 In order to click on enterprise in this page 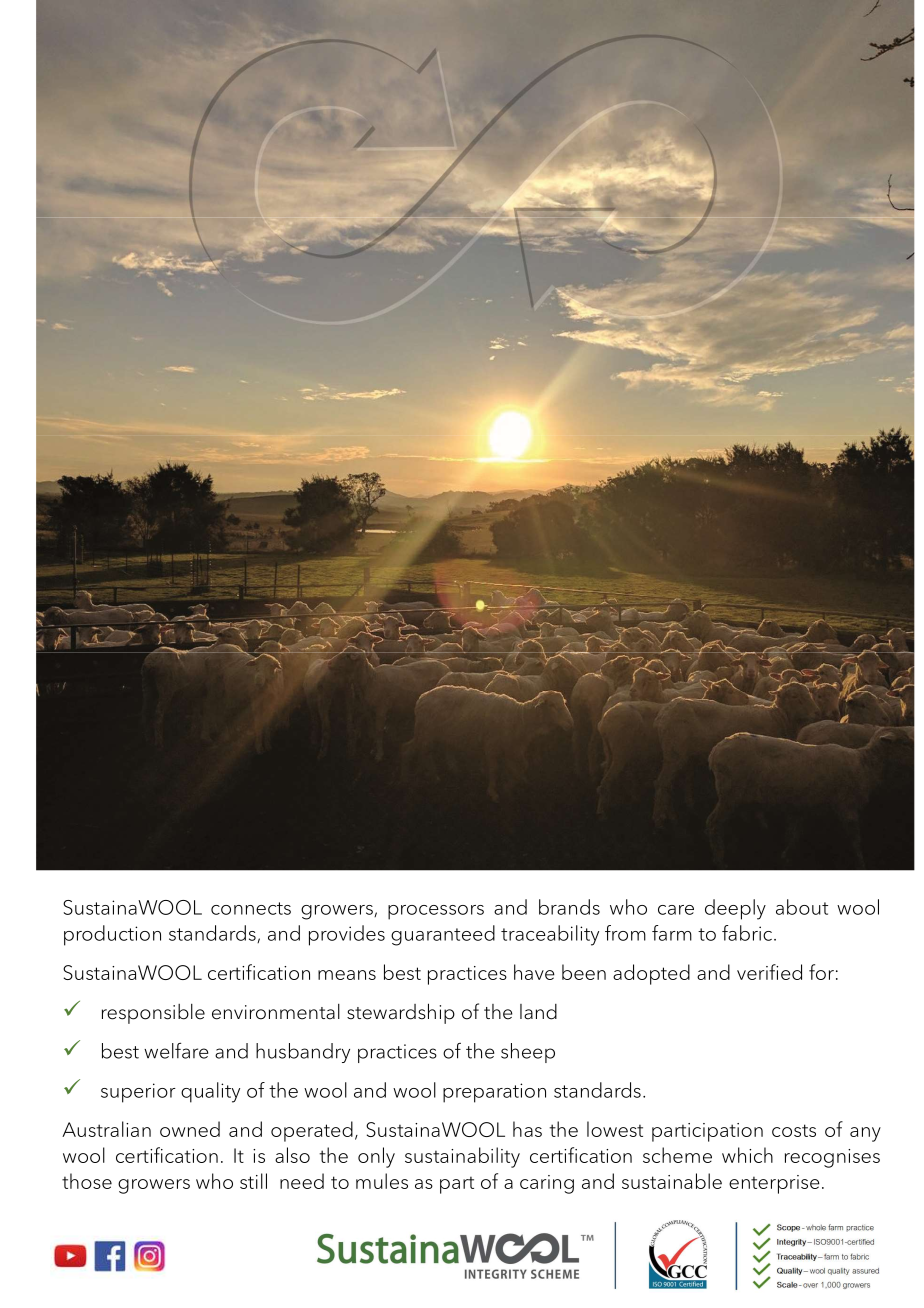, I will do `click(774, 1184)`.
